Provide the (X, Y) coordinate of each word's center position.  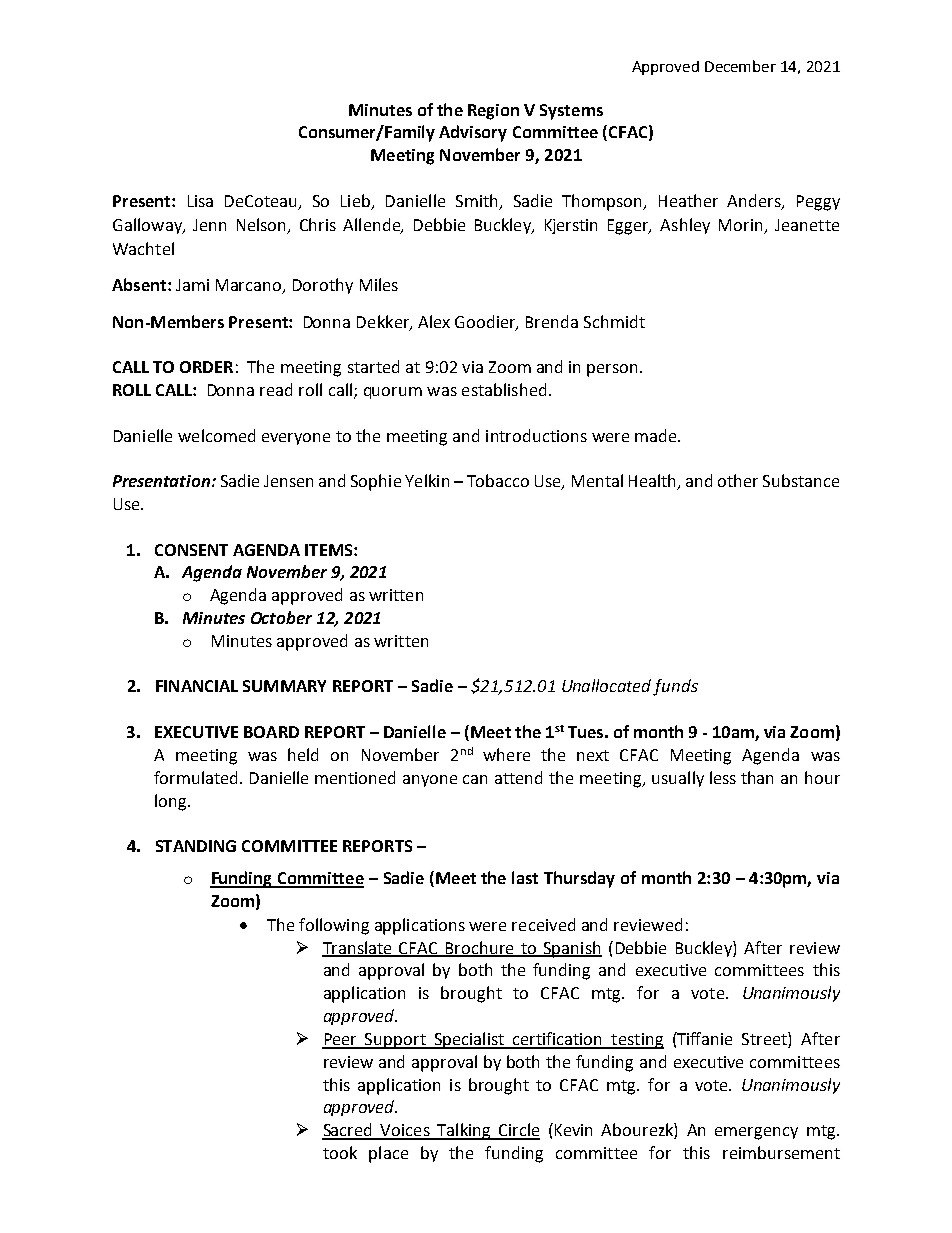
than (757, 777)
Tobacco (498, 480)
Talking (464, 1131)
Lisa (200, 201)
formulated (195, 777)
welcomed (216, 435)
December (740, 66)
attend (518, 777)
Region (493, 112)
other (738, 480)
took (340, 1152)
